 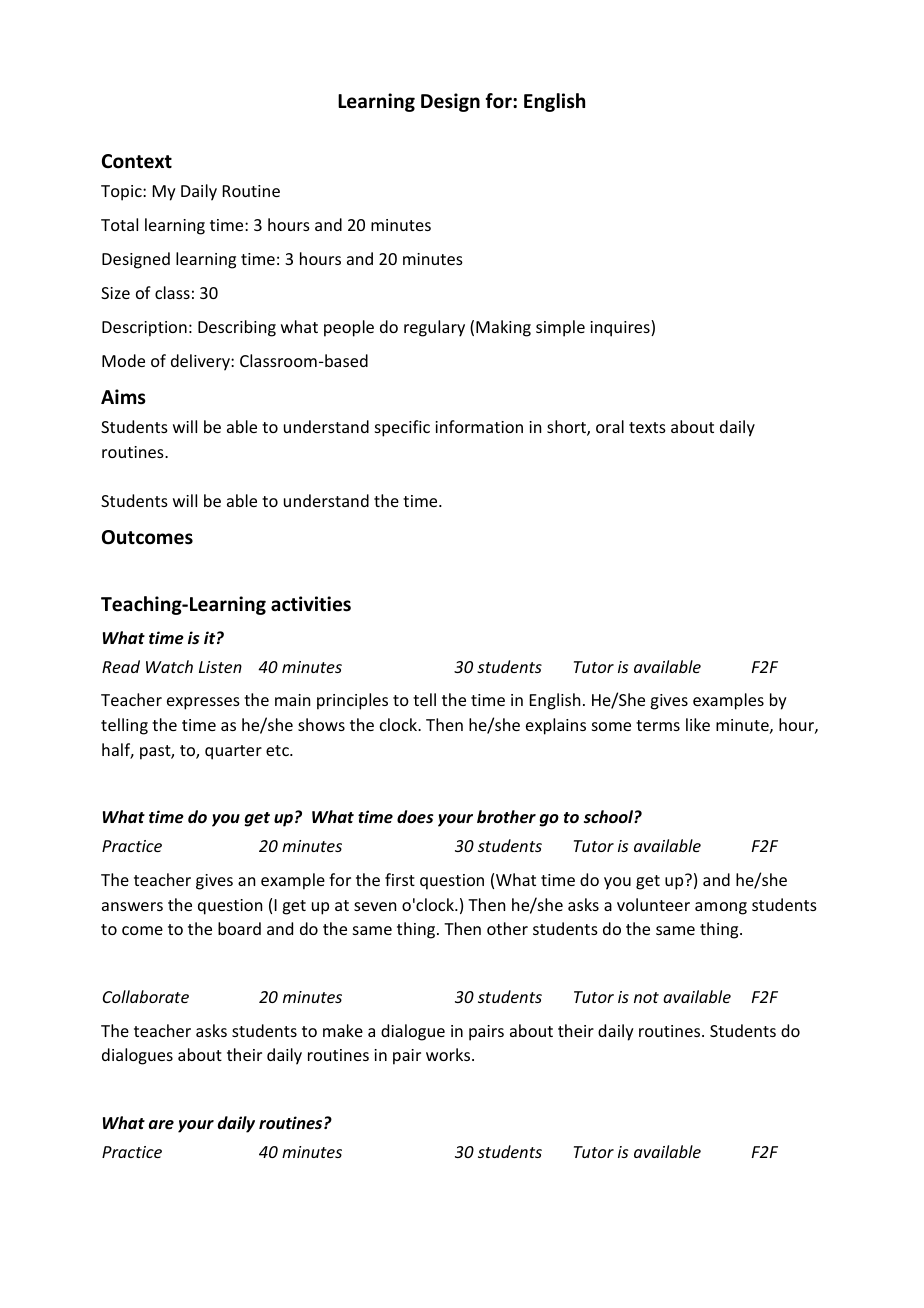 I want to click on works, so click(x=449, y=1054).
